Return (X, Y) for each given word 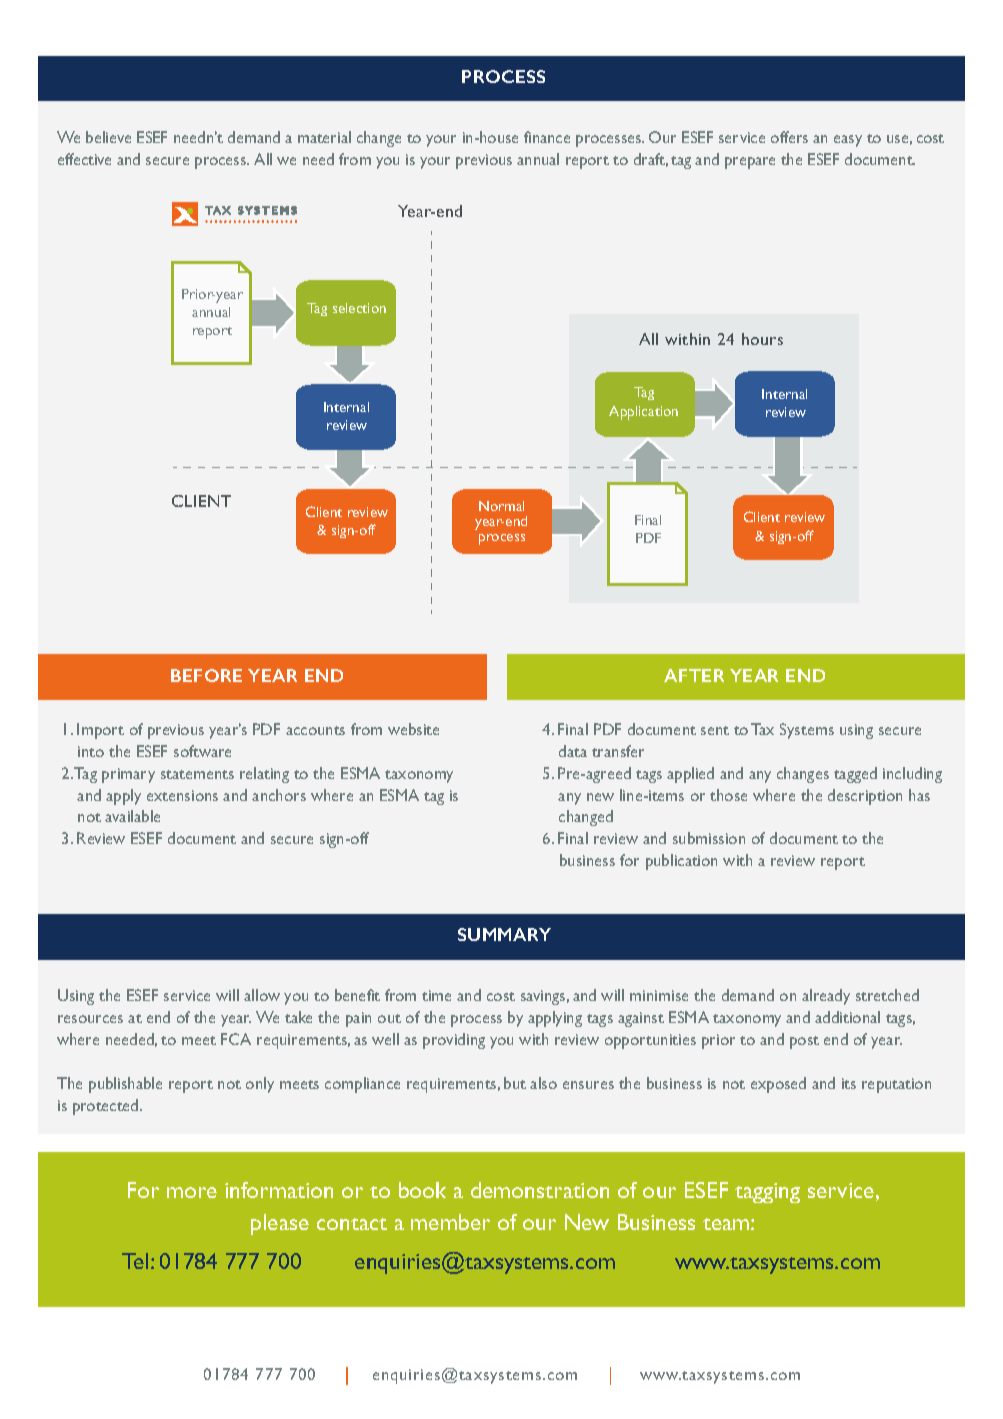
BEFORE (206, 675)
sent (715, 730)
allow (262, 995)
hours (762, 339)
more (192, 1192)
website (413, 729)
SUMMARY (504, 934)
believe (108, 137)
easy (848, 141)
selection (359, 308)
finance (547, 137)
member (450, 1222)
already (826, 997)
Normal (501, 506)
